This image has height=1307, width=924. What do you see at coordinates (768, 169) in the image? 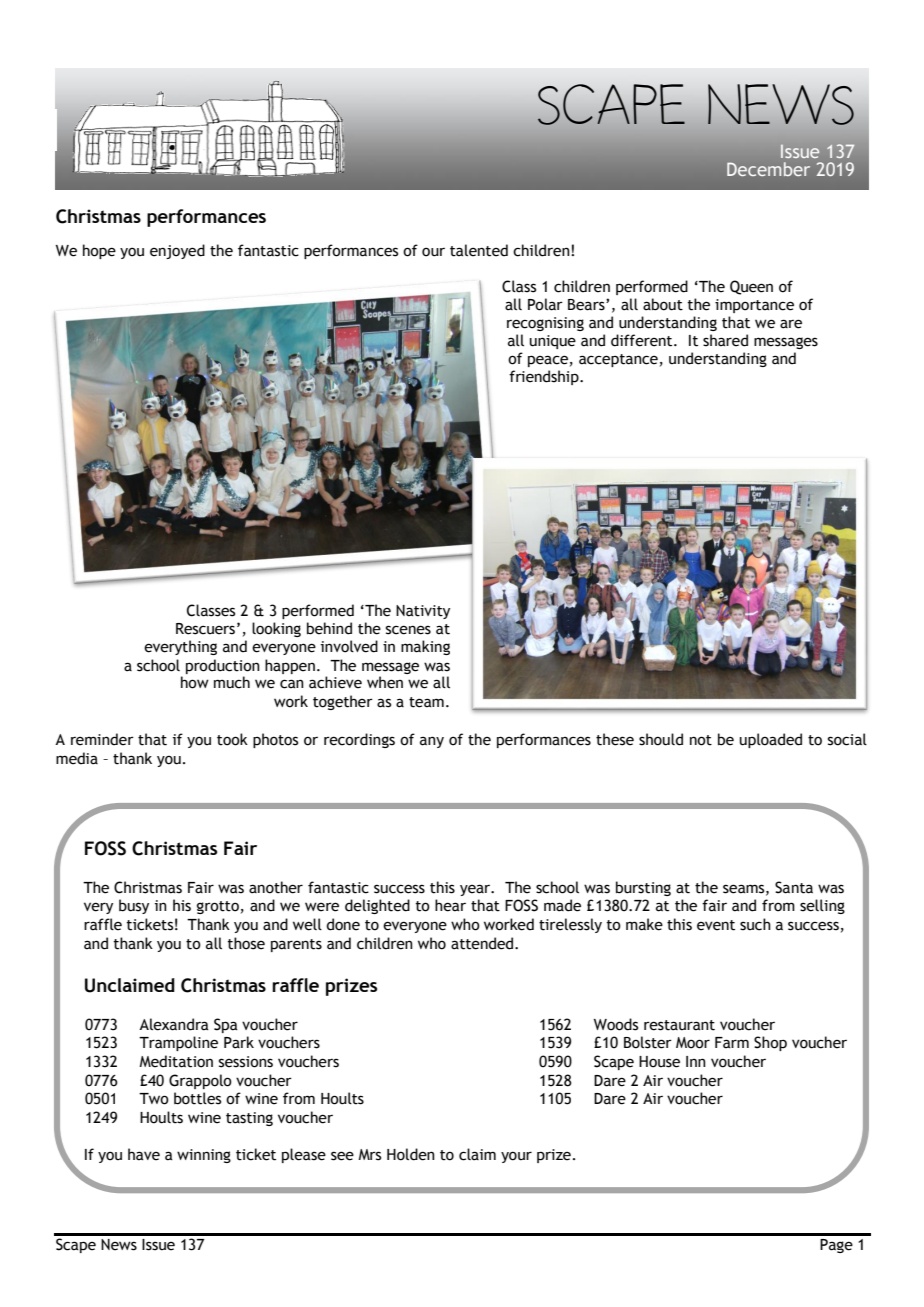
I see `December` at bounding box center [768, 169].
